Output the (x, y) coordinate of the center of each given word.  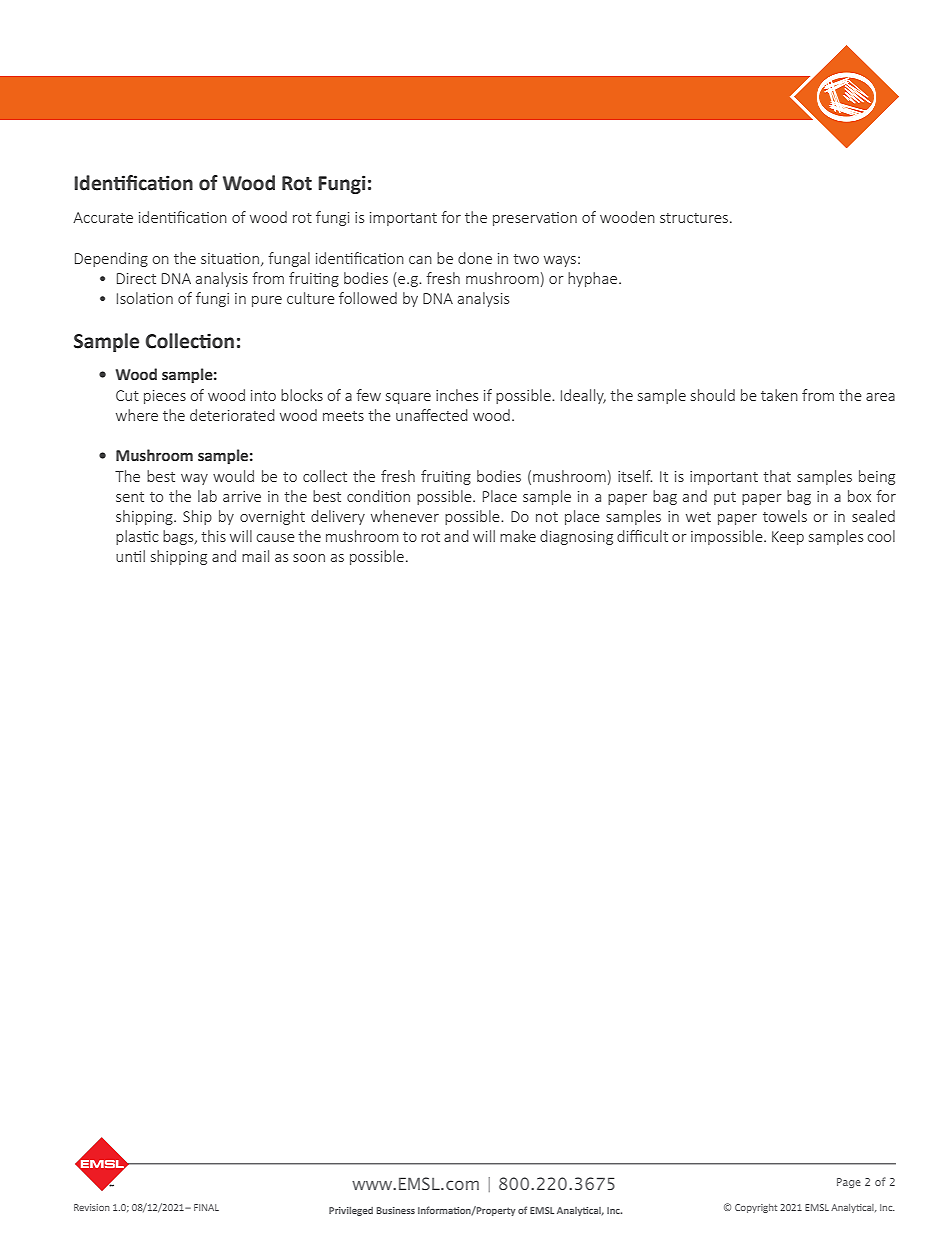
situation (231, 259)
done (475, 258)
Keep (788, 538)
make (518, 536)
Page (849, 1183)
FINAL (206, 1207)
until (130, 556)
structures (695, 218)
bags (179, 537)
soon (309, 558)
